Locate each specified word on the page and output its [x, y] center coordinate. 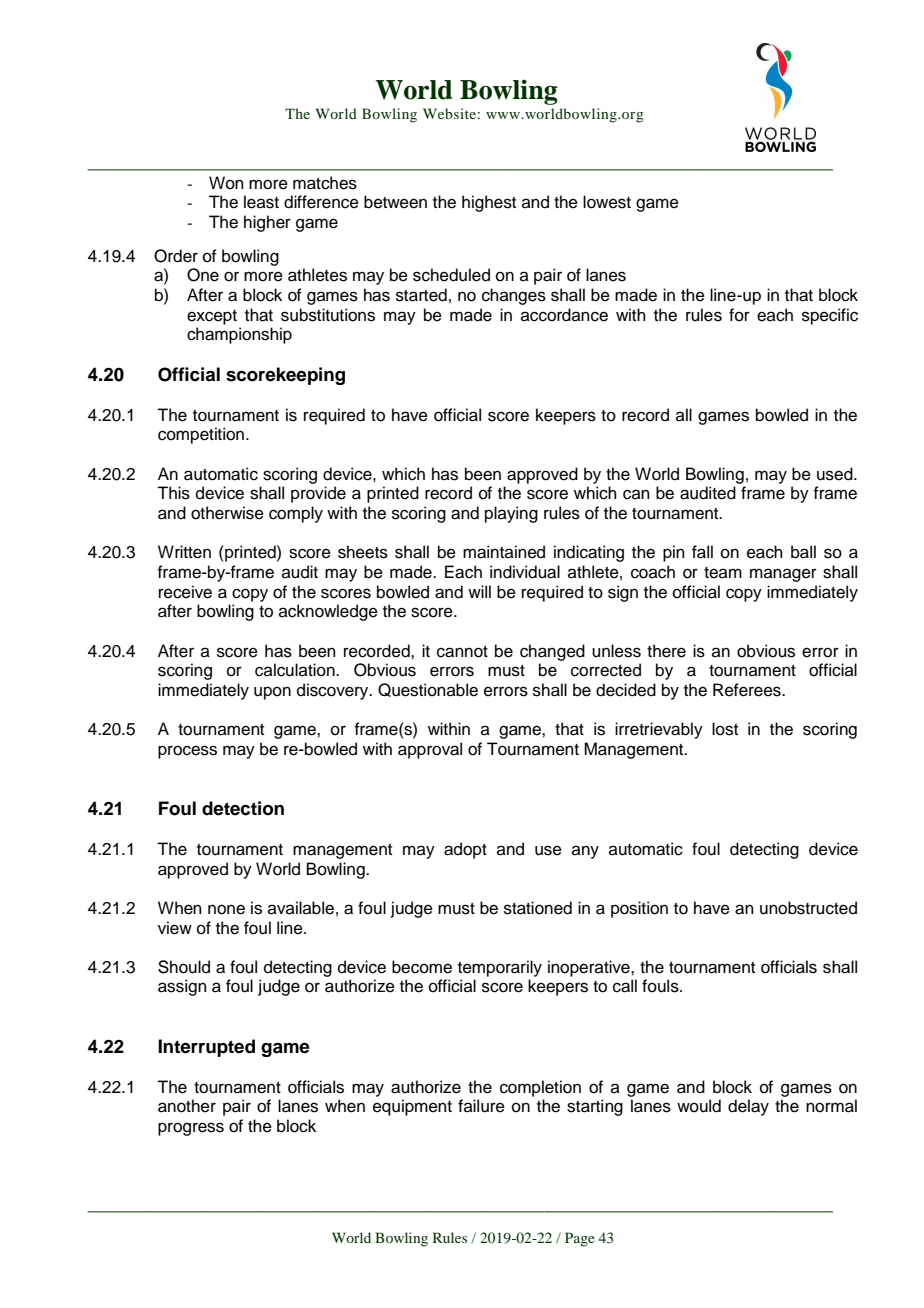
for [739, 315]
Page [580, 1239]
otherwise [227, 513]
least [261, 202]
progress [191, 1129]
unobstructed [808, 908]
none [226, 909]
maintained [504, 552]
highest [489, 203]
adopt [465, 850]
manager [783, 575]
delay [748, 1107]
